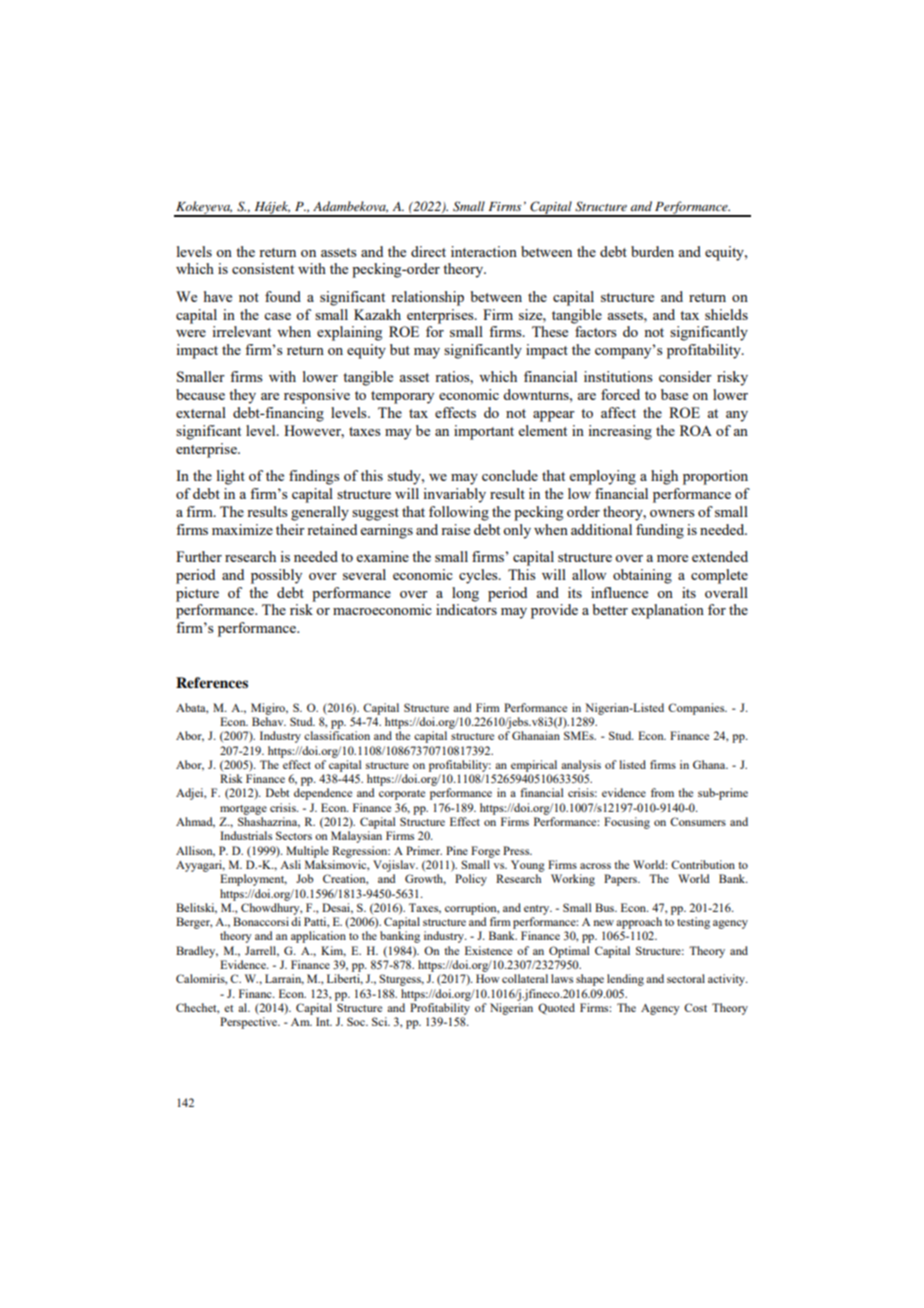 The image size is (924, 1308). Describe the element at coordinates (484, 251) in the image. I see `interaction` at that location.
